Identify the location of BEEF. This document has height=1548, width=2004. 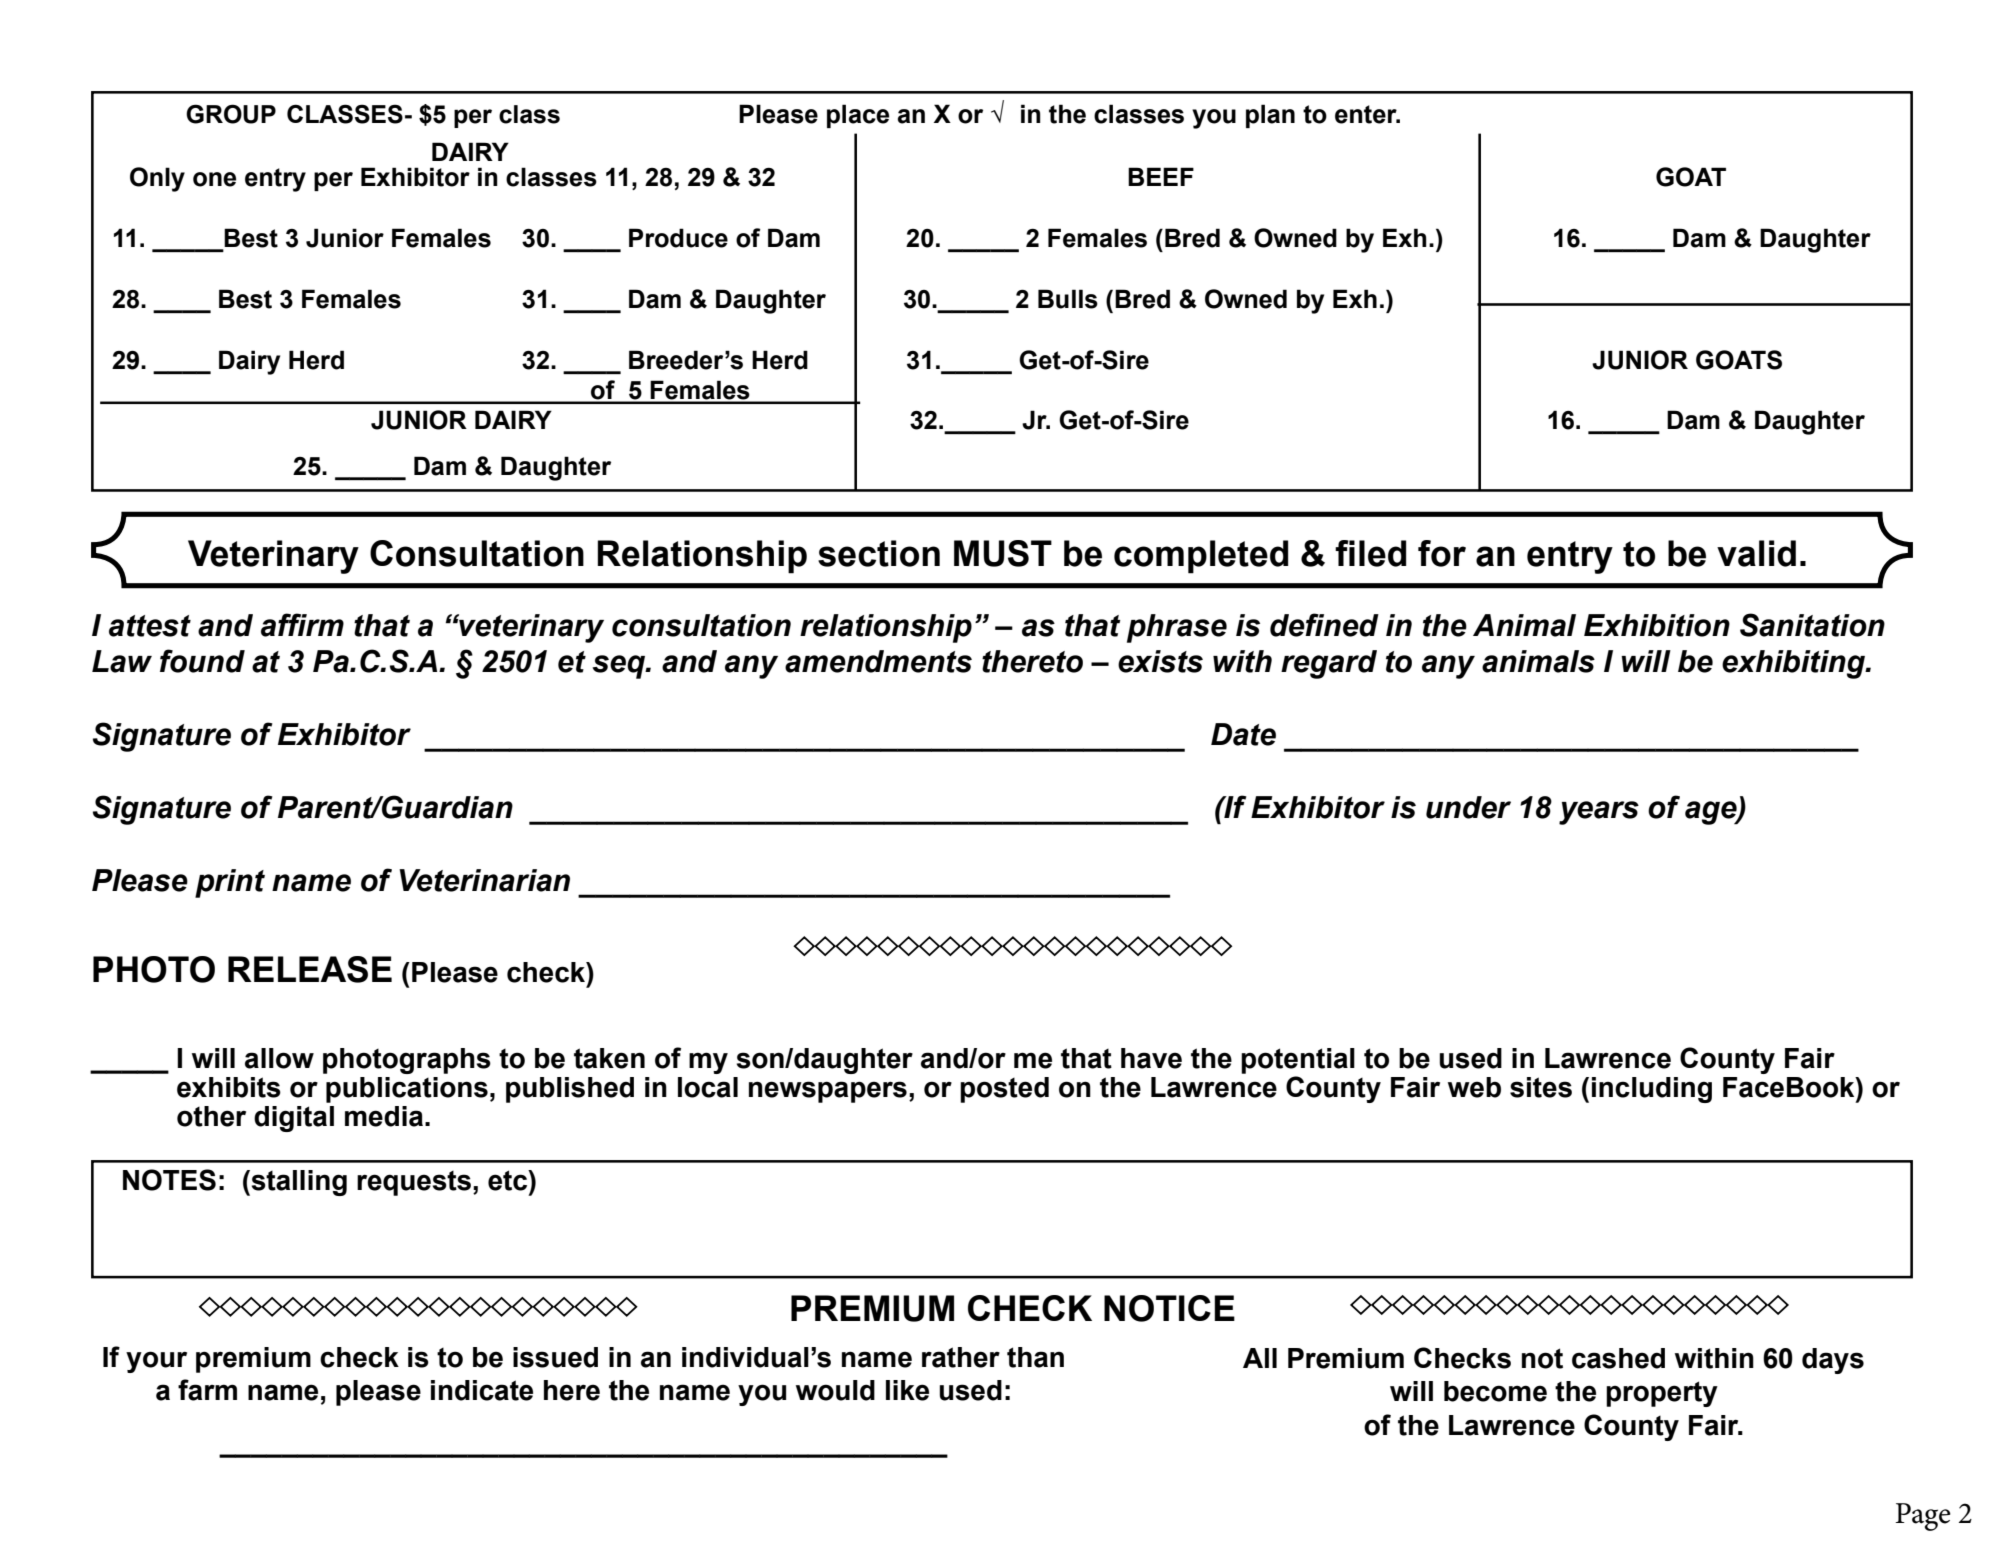
(1161, 176).
